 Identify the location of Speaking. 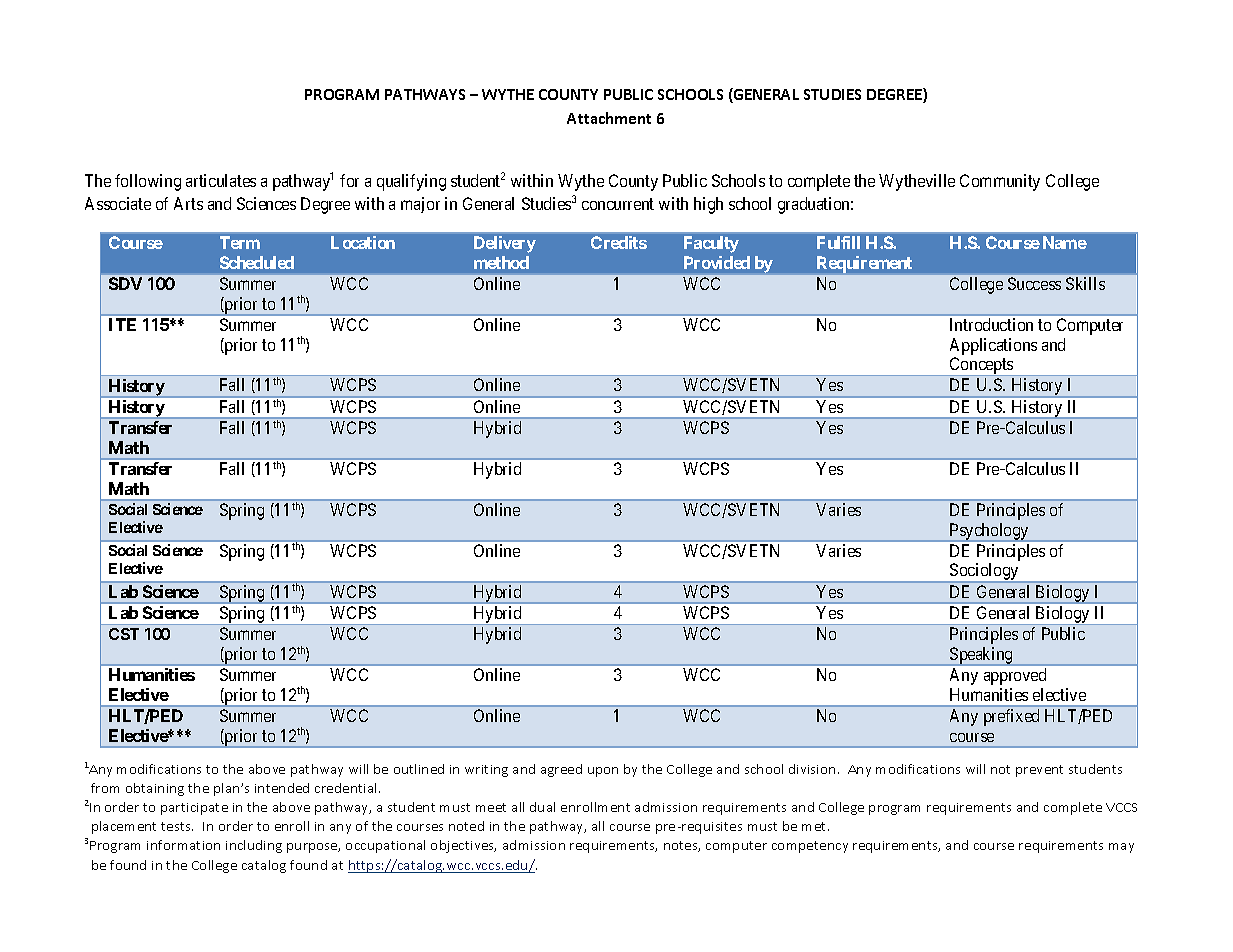
(981, 656).
